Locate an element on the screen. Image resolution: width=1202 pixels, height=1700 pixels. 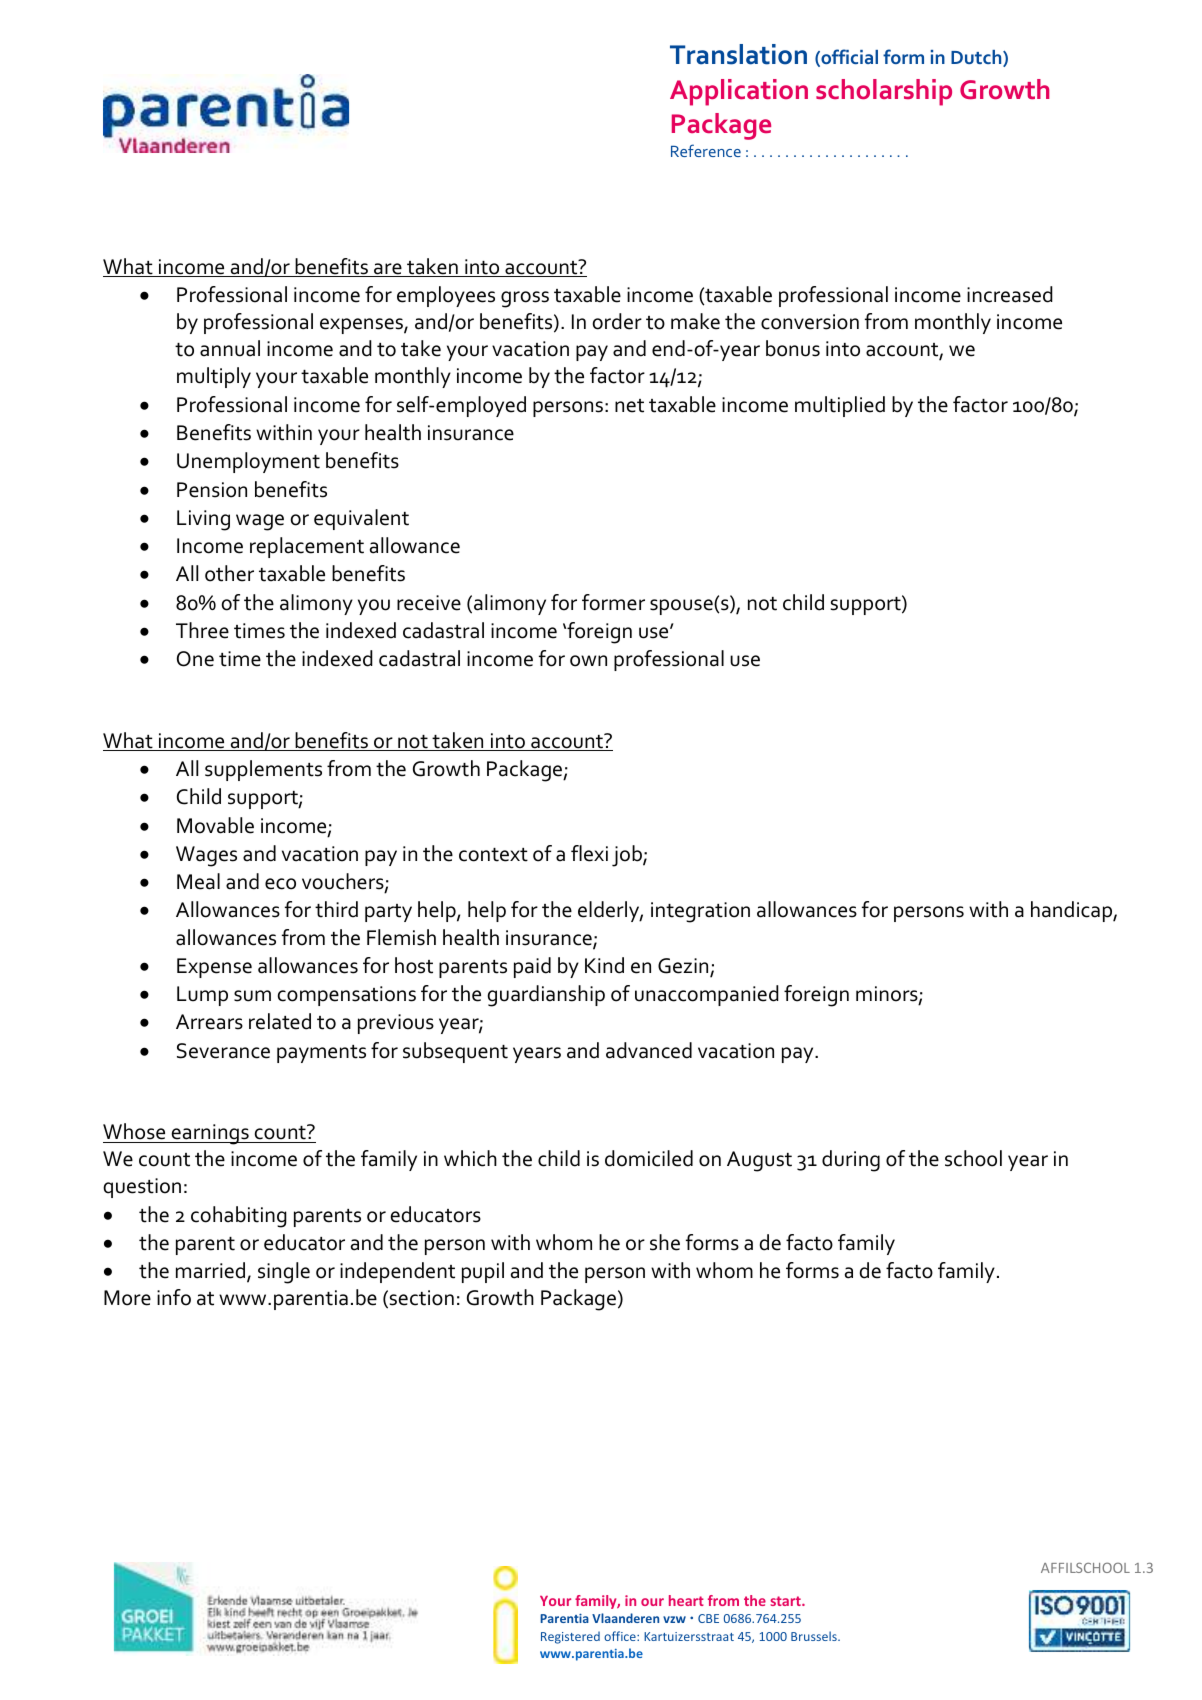
info is located at coordinates (174, 1297).
